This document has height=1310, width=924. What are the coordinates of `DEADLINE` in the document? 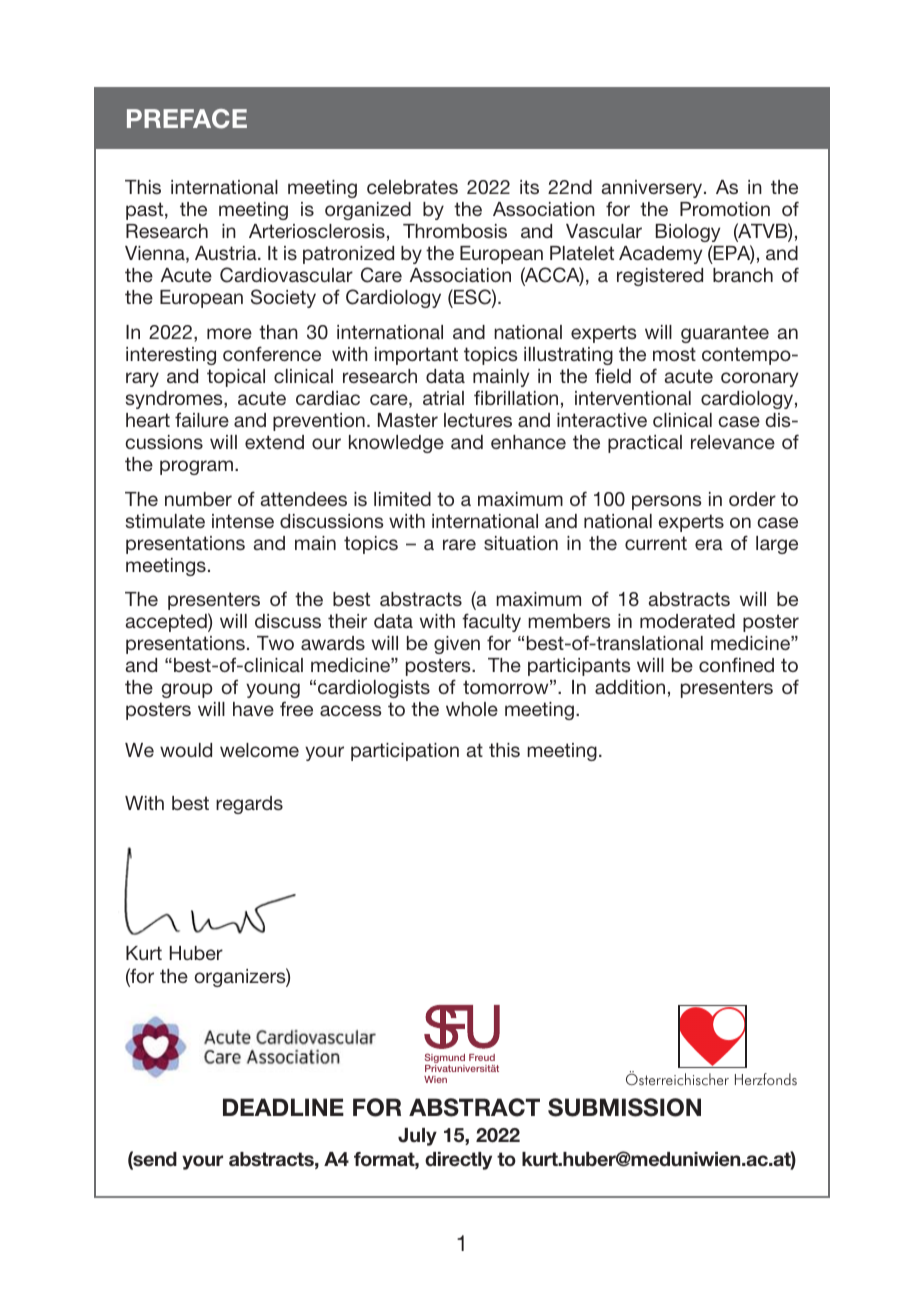 It's located at (283, 1107).
